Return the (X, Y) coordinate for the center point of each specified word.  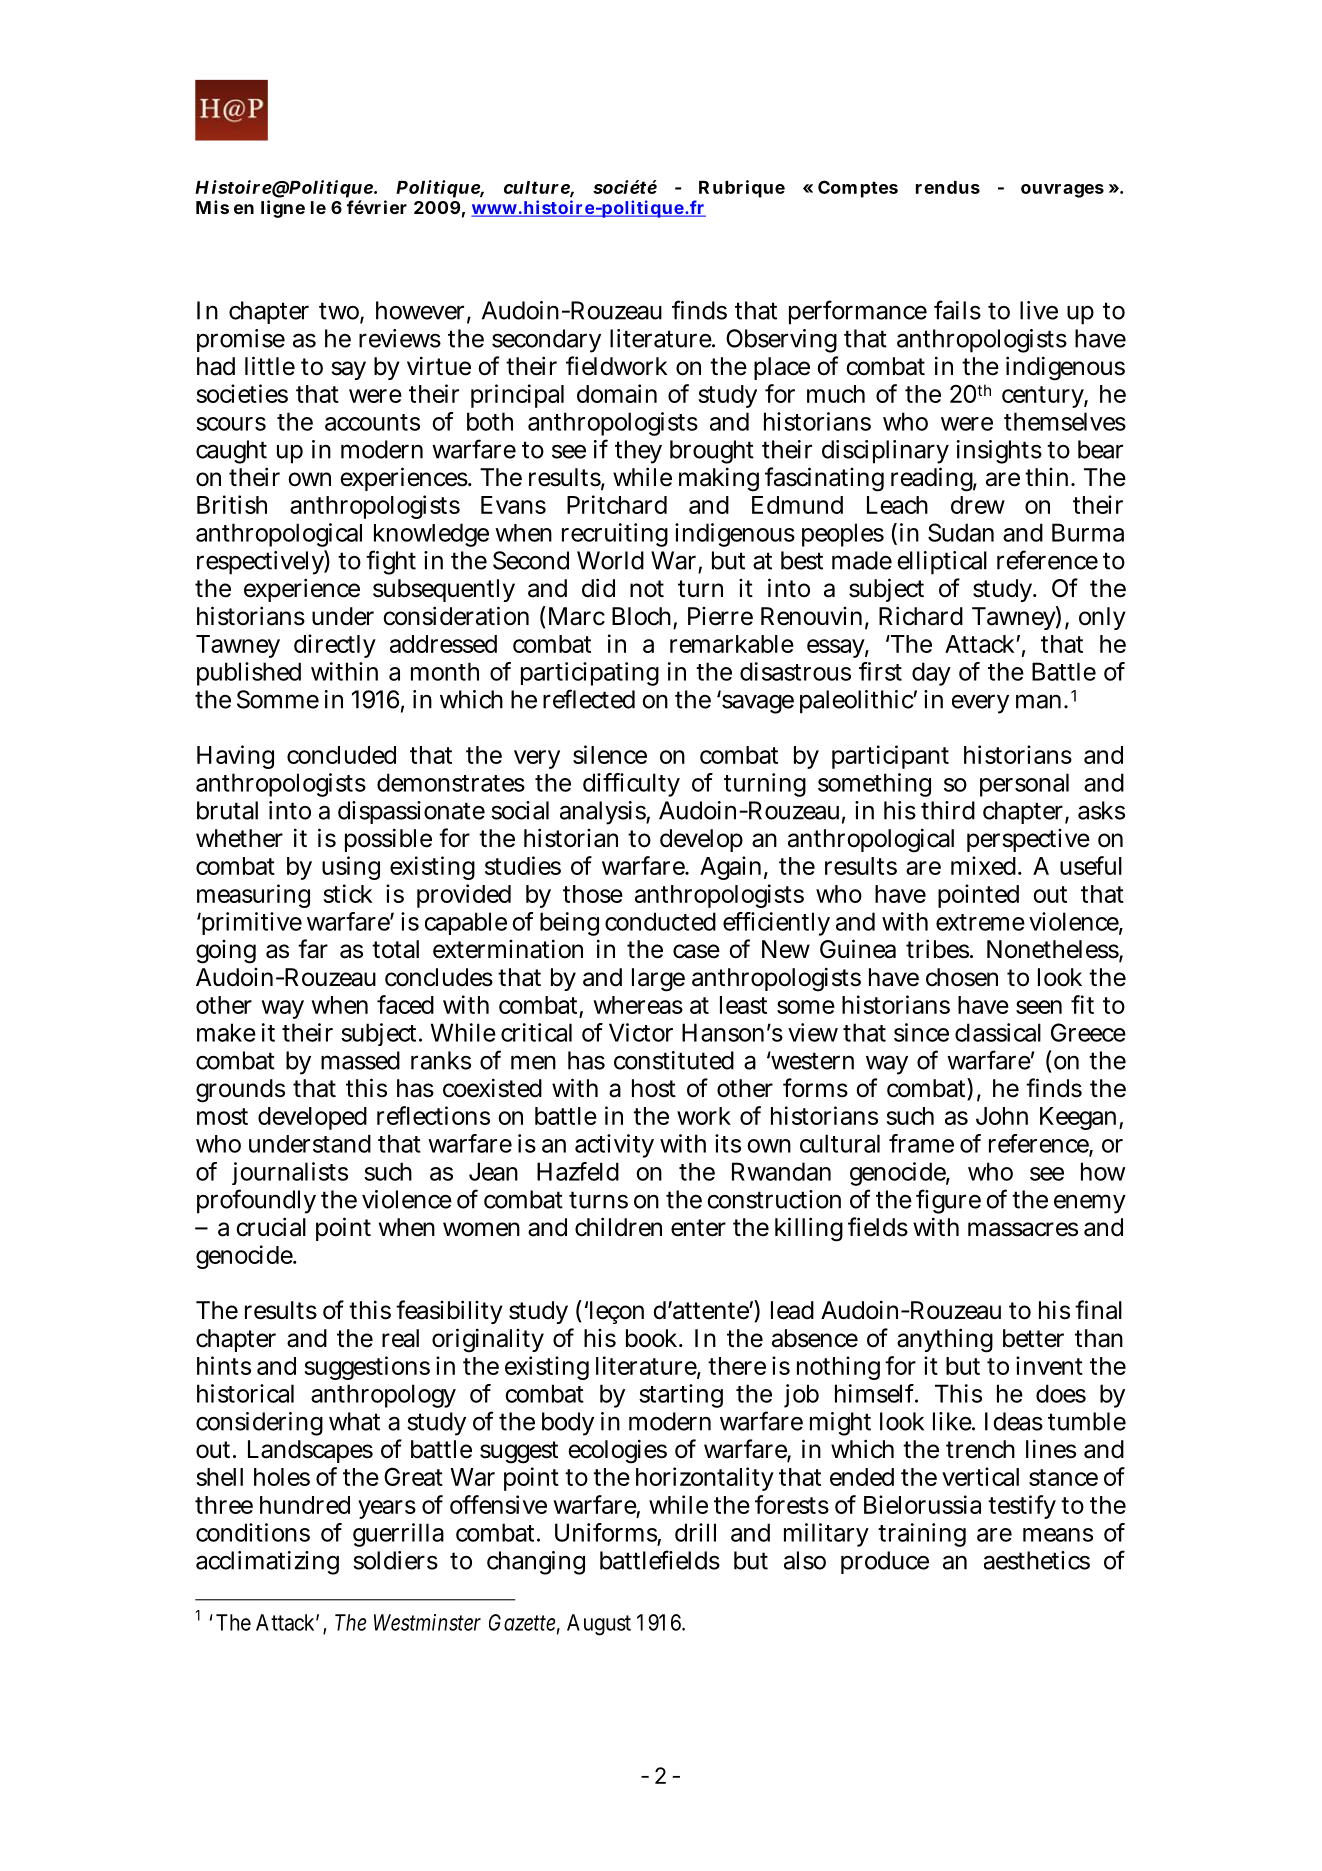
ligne (283, 209)
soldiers (395, 1560)
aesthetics (1037, 1560)
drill (695, 1532)
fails (957, 310)
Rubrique (742, 189)
